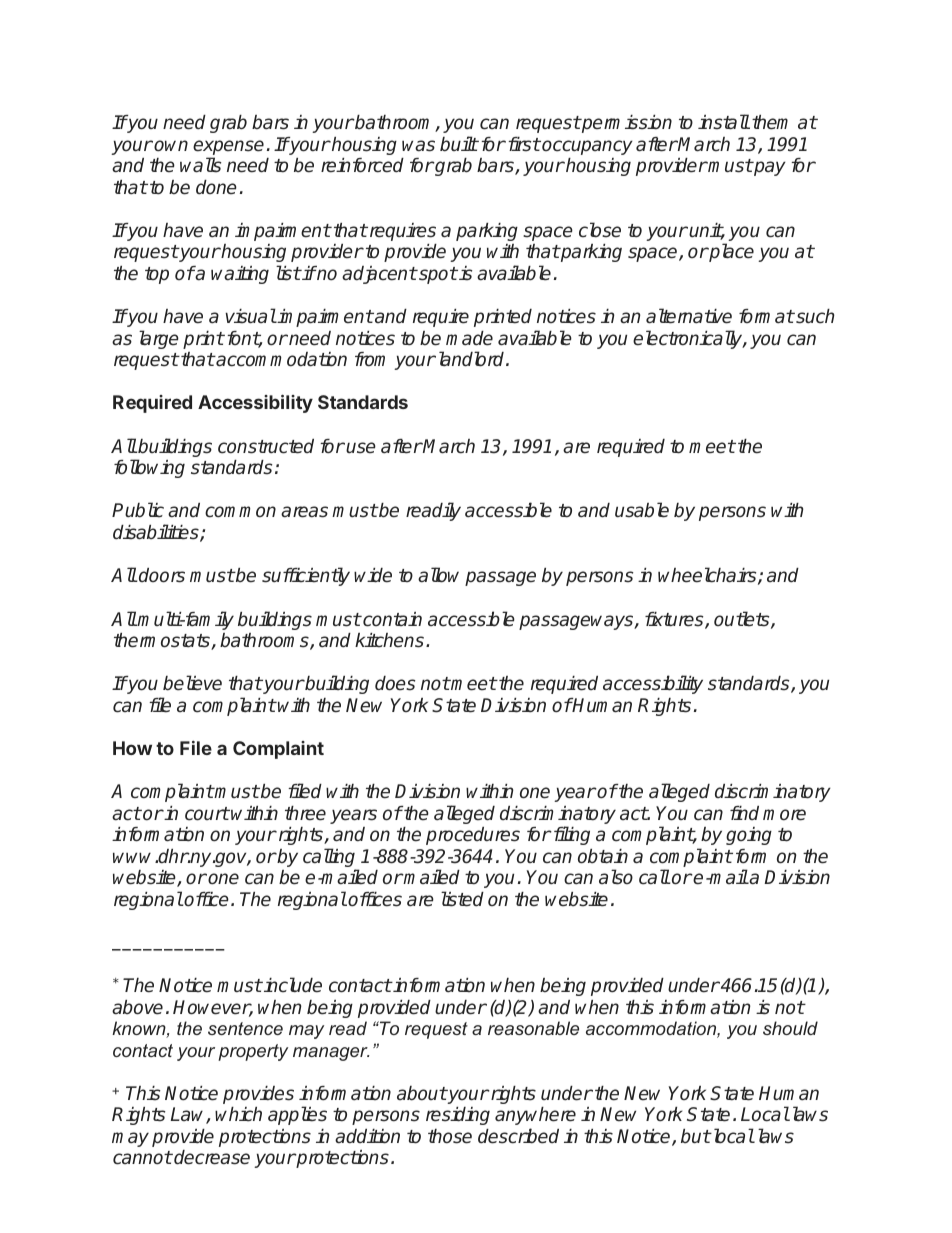 The height and width of the document is (1233, 952). What do you see at coordinates (473, 836) in the document?
I see `procedures` at bounding box center [473, 836].
